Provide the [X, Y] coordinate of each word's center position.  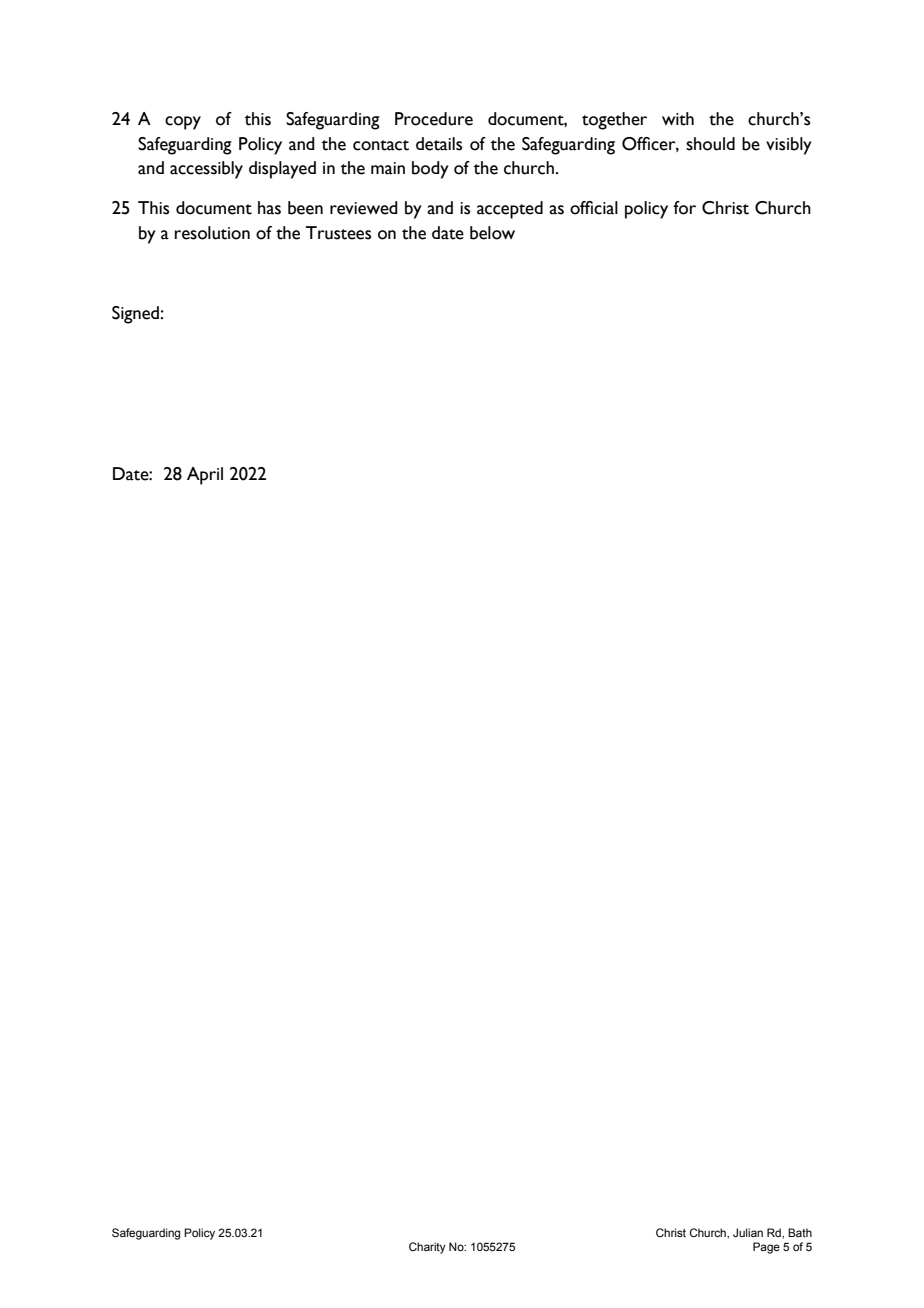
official [594, 208]
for [684, 208]
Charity [427, 1248]
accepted [510, 210]
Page [766, 1248]
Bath [800, 1232]
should [710, 144]
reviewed [364, 208]
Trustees [338, 233]
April [205, 476]
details [439, 144]
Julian [748, 1232]
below [492, 233]
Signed [135, 315]
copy [183, 123]
